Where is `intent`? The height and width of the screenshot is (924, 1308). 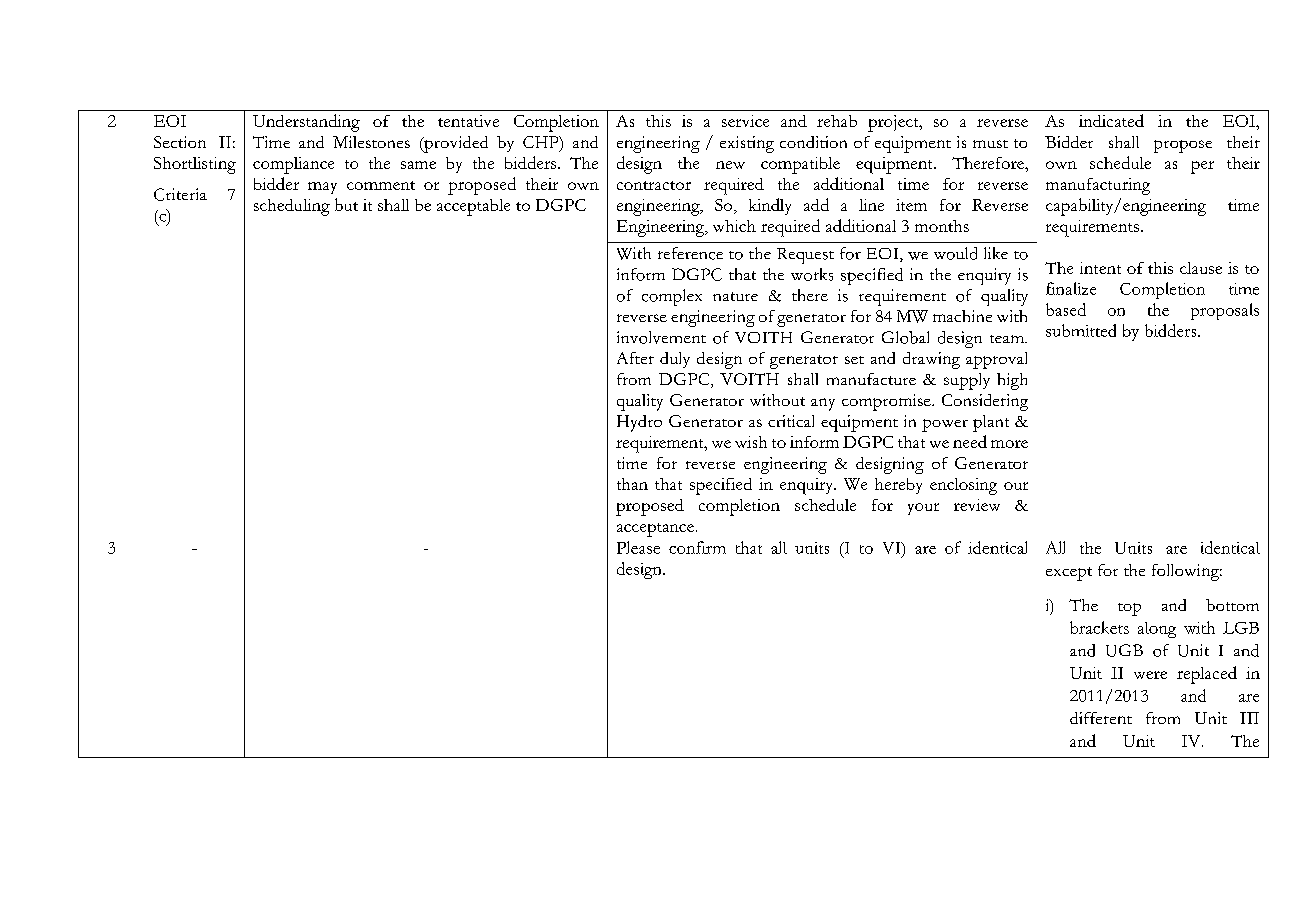
intent is located at coordinates (1100, 268).
